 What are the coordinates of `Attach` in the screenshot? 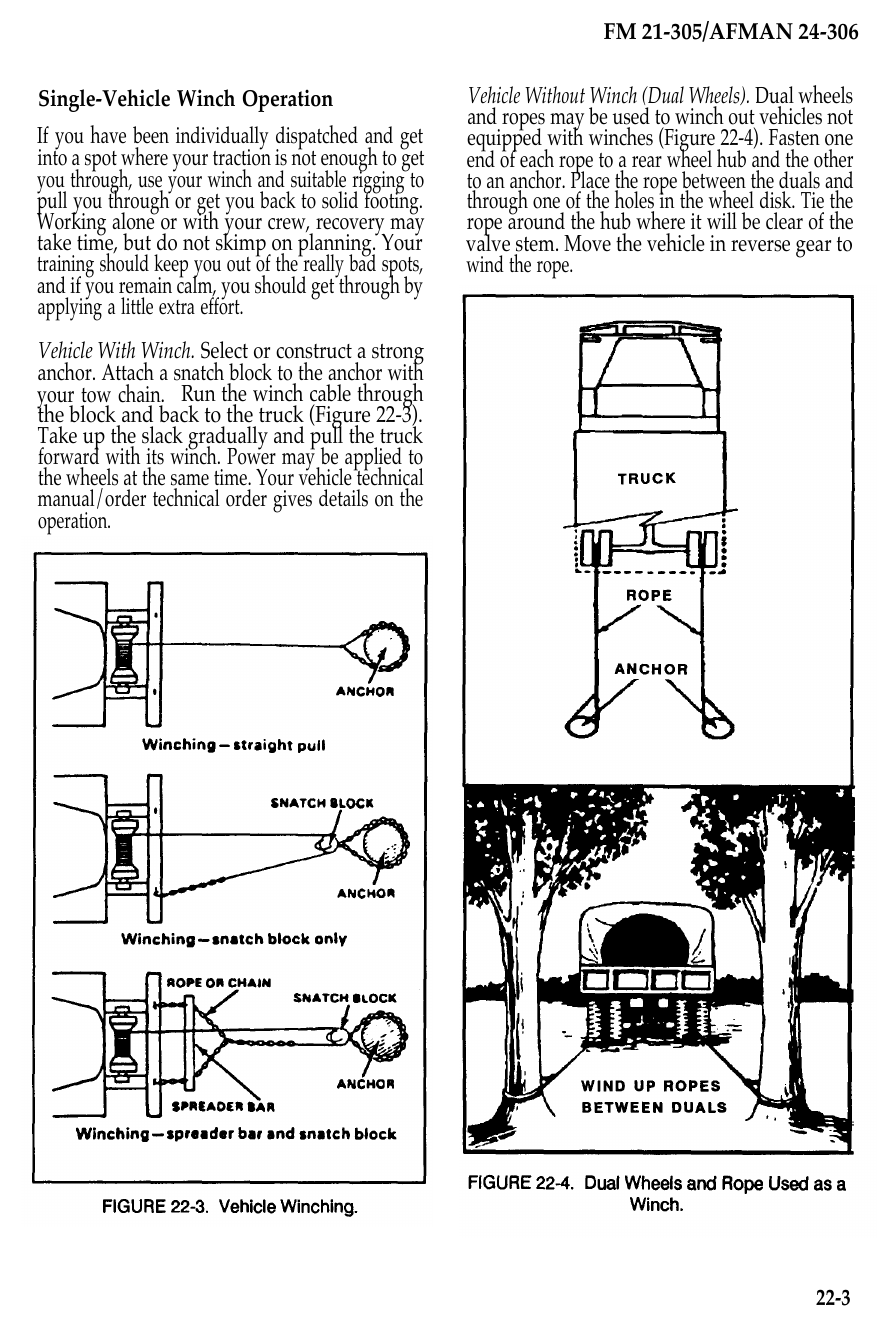 It's located at (128, 371).
